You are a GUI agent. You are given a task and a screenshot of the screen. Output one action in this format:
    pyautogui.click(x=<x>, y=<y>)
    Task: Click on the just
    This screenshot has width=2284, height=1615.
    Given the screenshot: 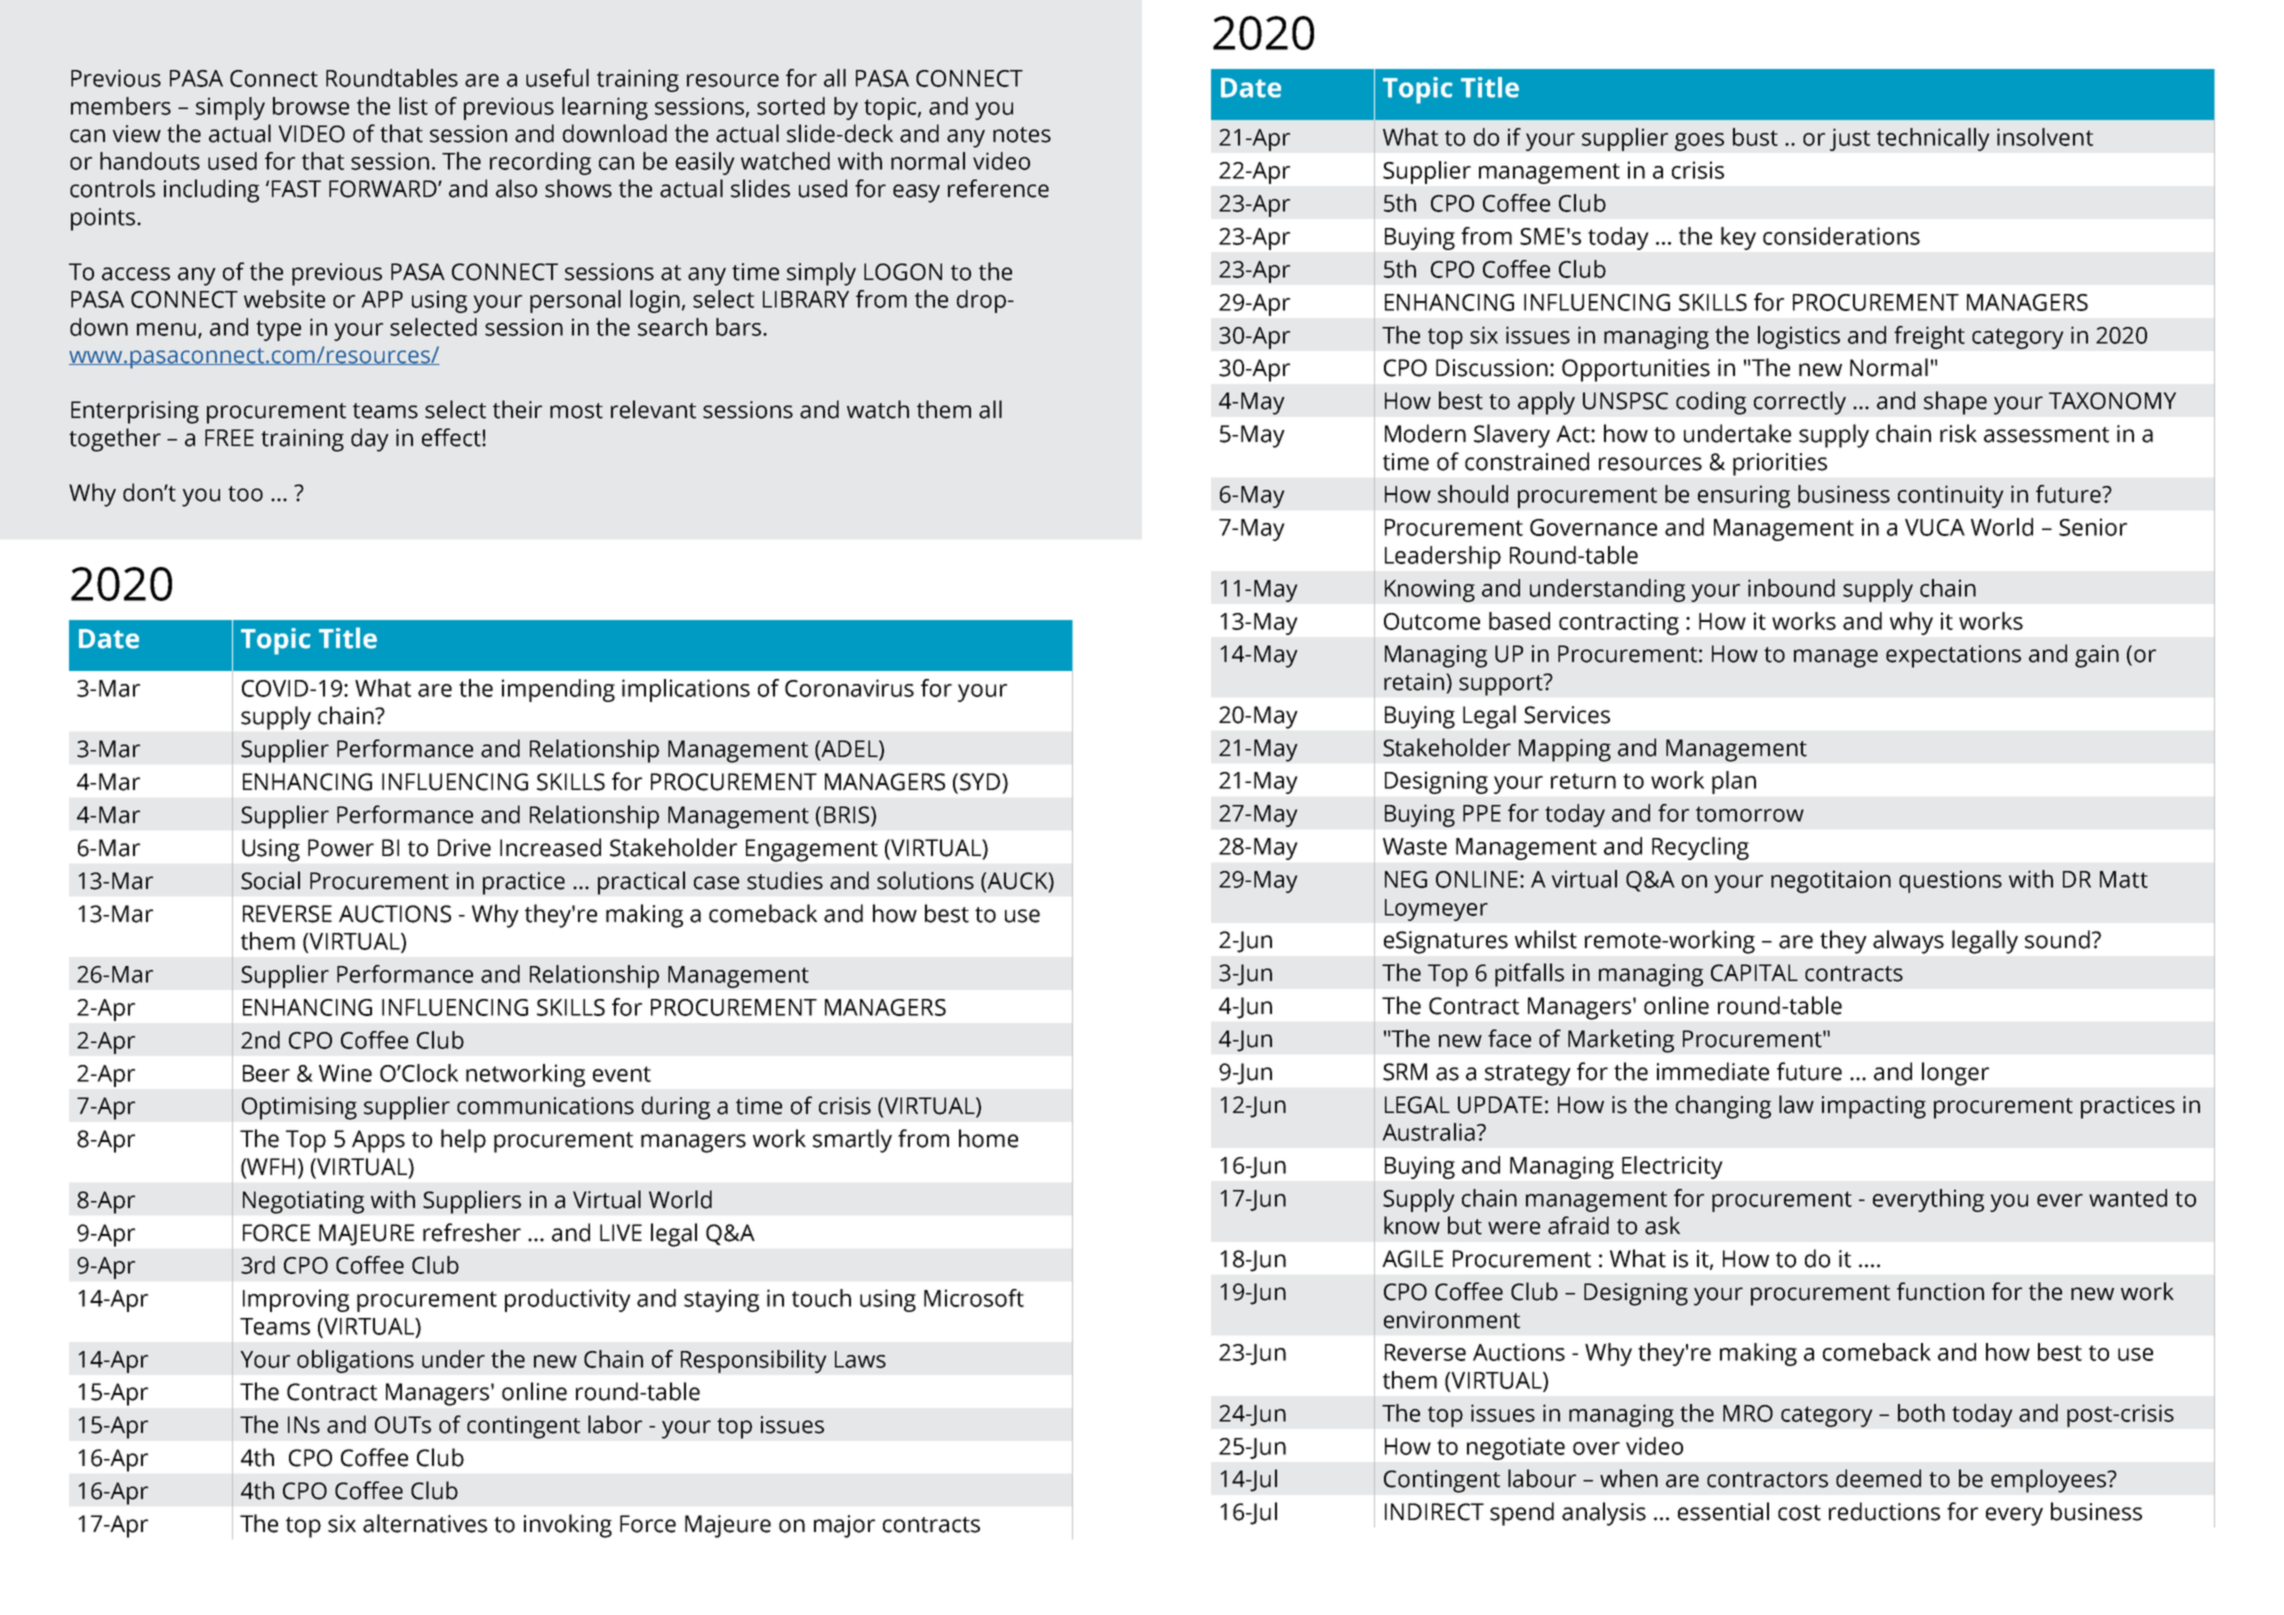 What is the action you would take?
    pyautogui.click(x=1850, y=139)
